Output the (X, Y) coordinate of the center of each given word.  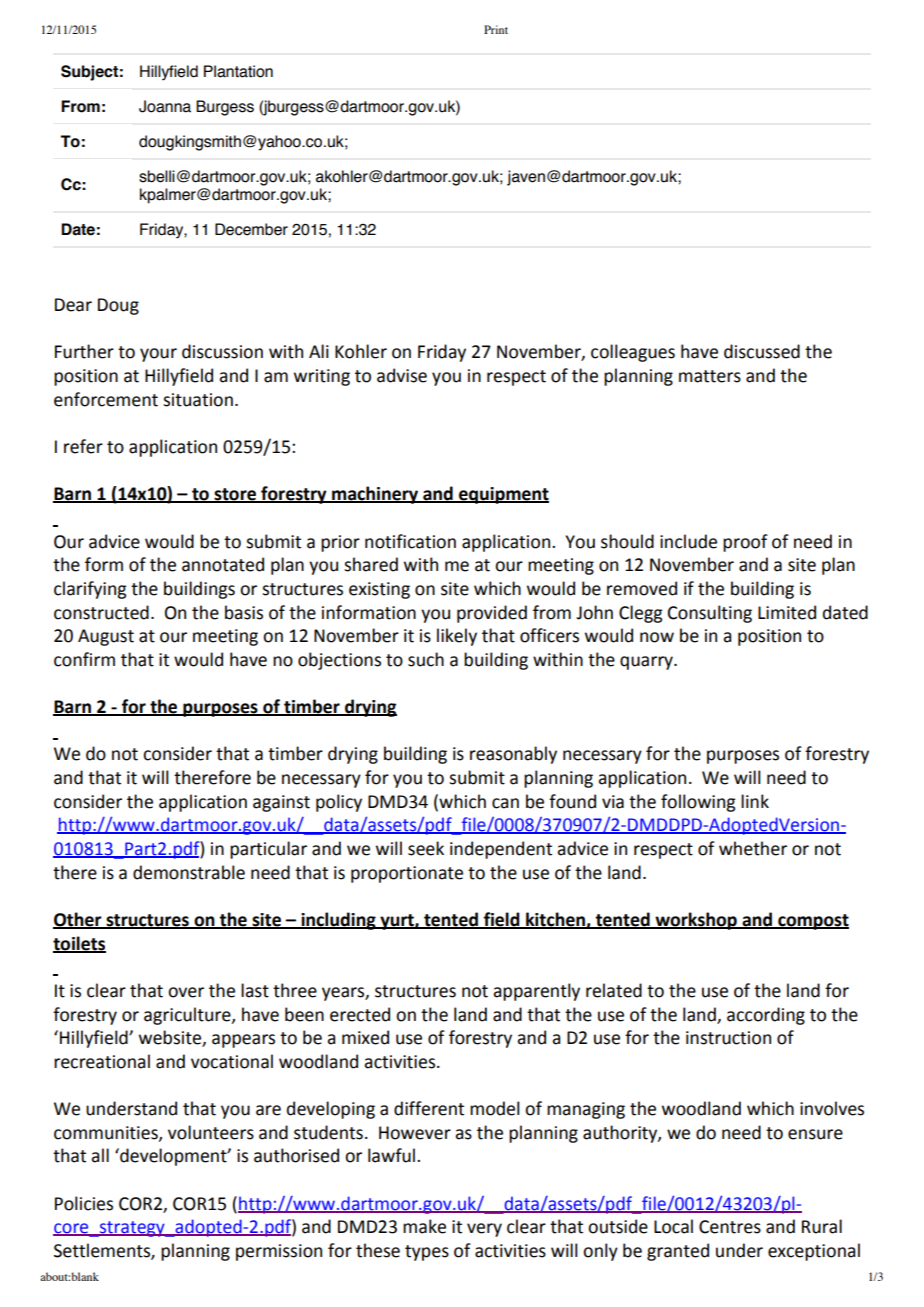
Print (496, 29)
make (424, 1226)
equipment (503, 495)
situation (198, 400)
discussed (762, 351)
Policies (84, 1203)
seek (426, 848)
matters (710, 376)
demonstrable (189, 872)
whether (753, 848)
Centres (730, 1227)
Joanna (165, 106)
